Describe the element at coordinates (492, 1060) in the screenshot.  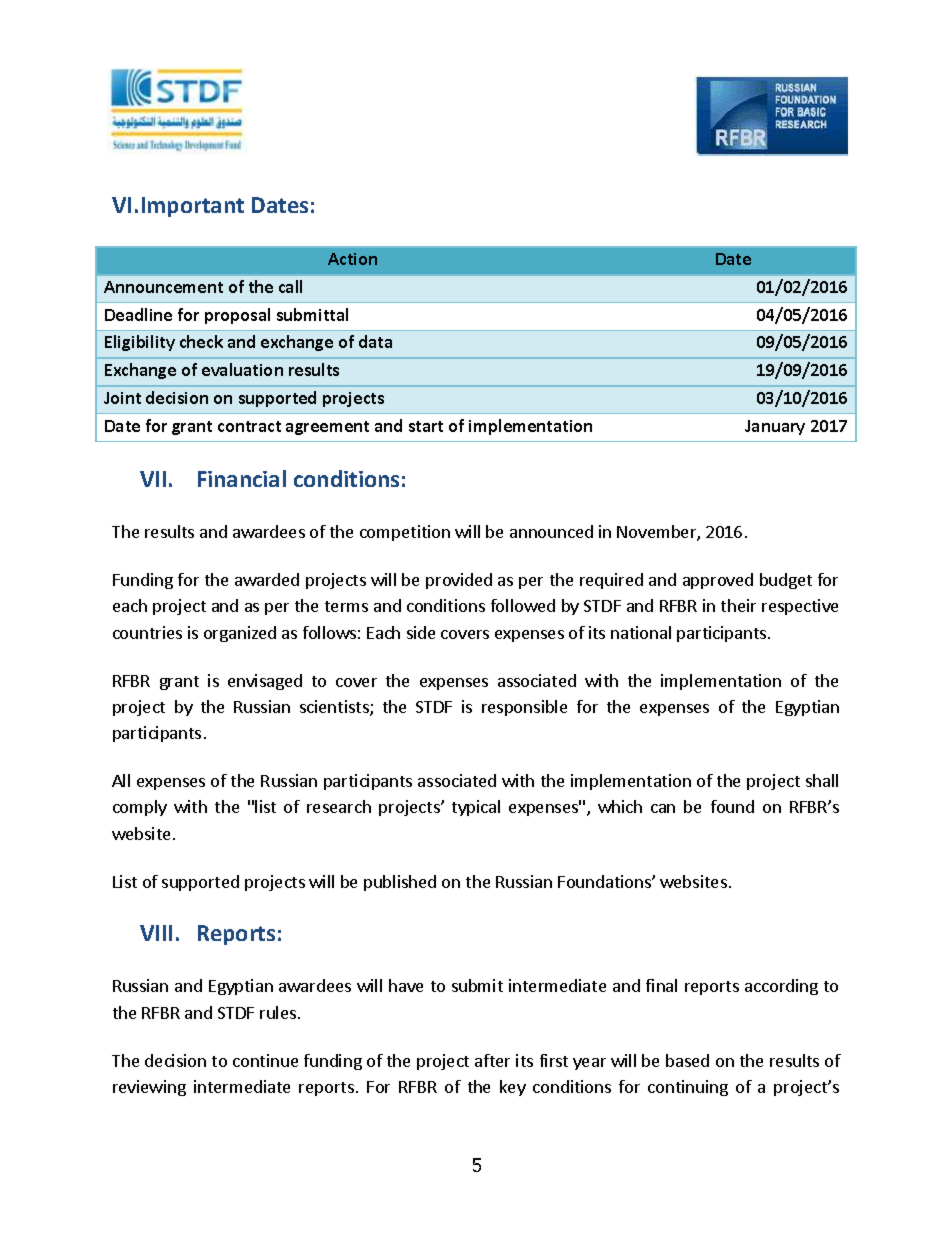
I see `after` at that location.
